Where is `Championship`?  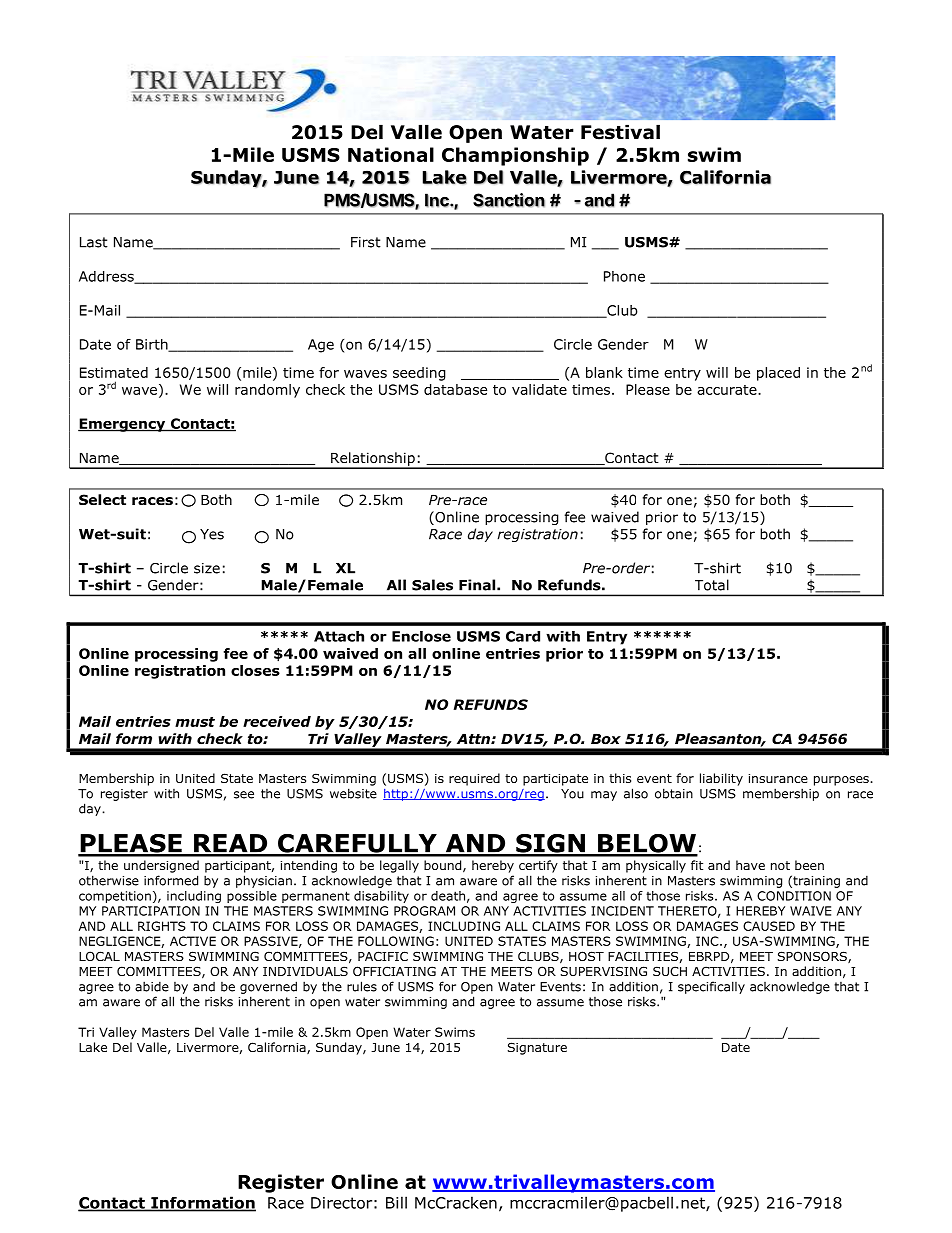
Championship is located at coordinates (515, 156).
